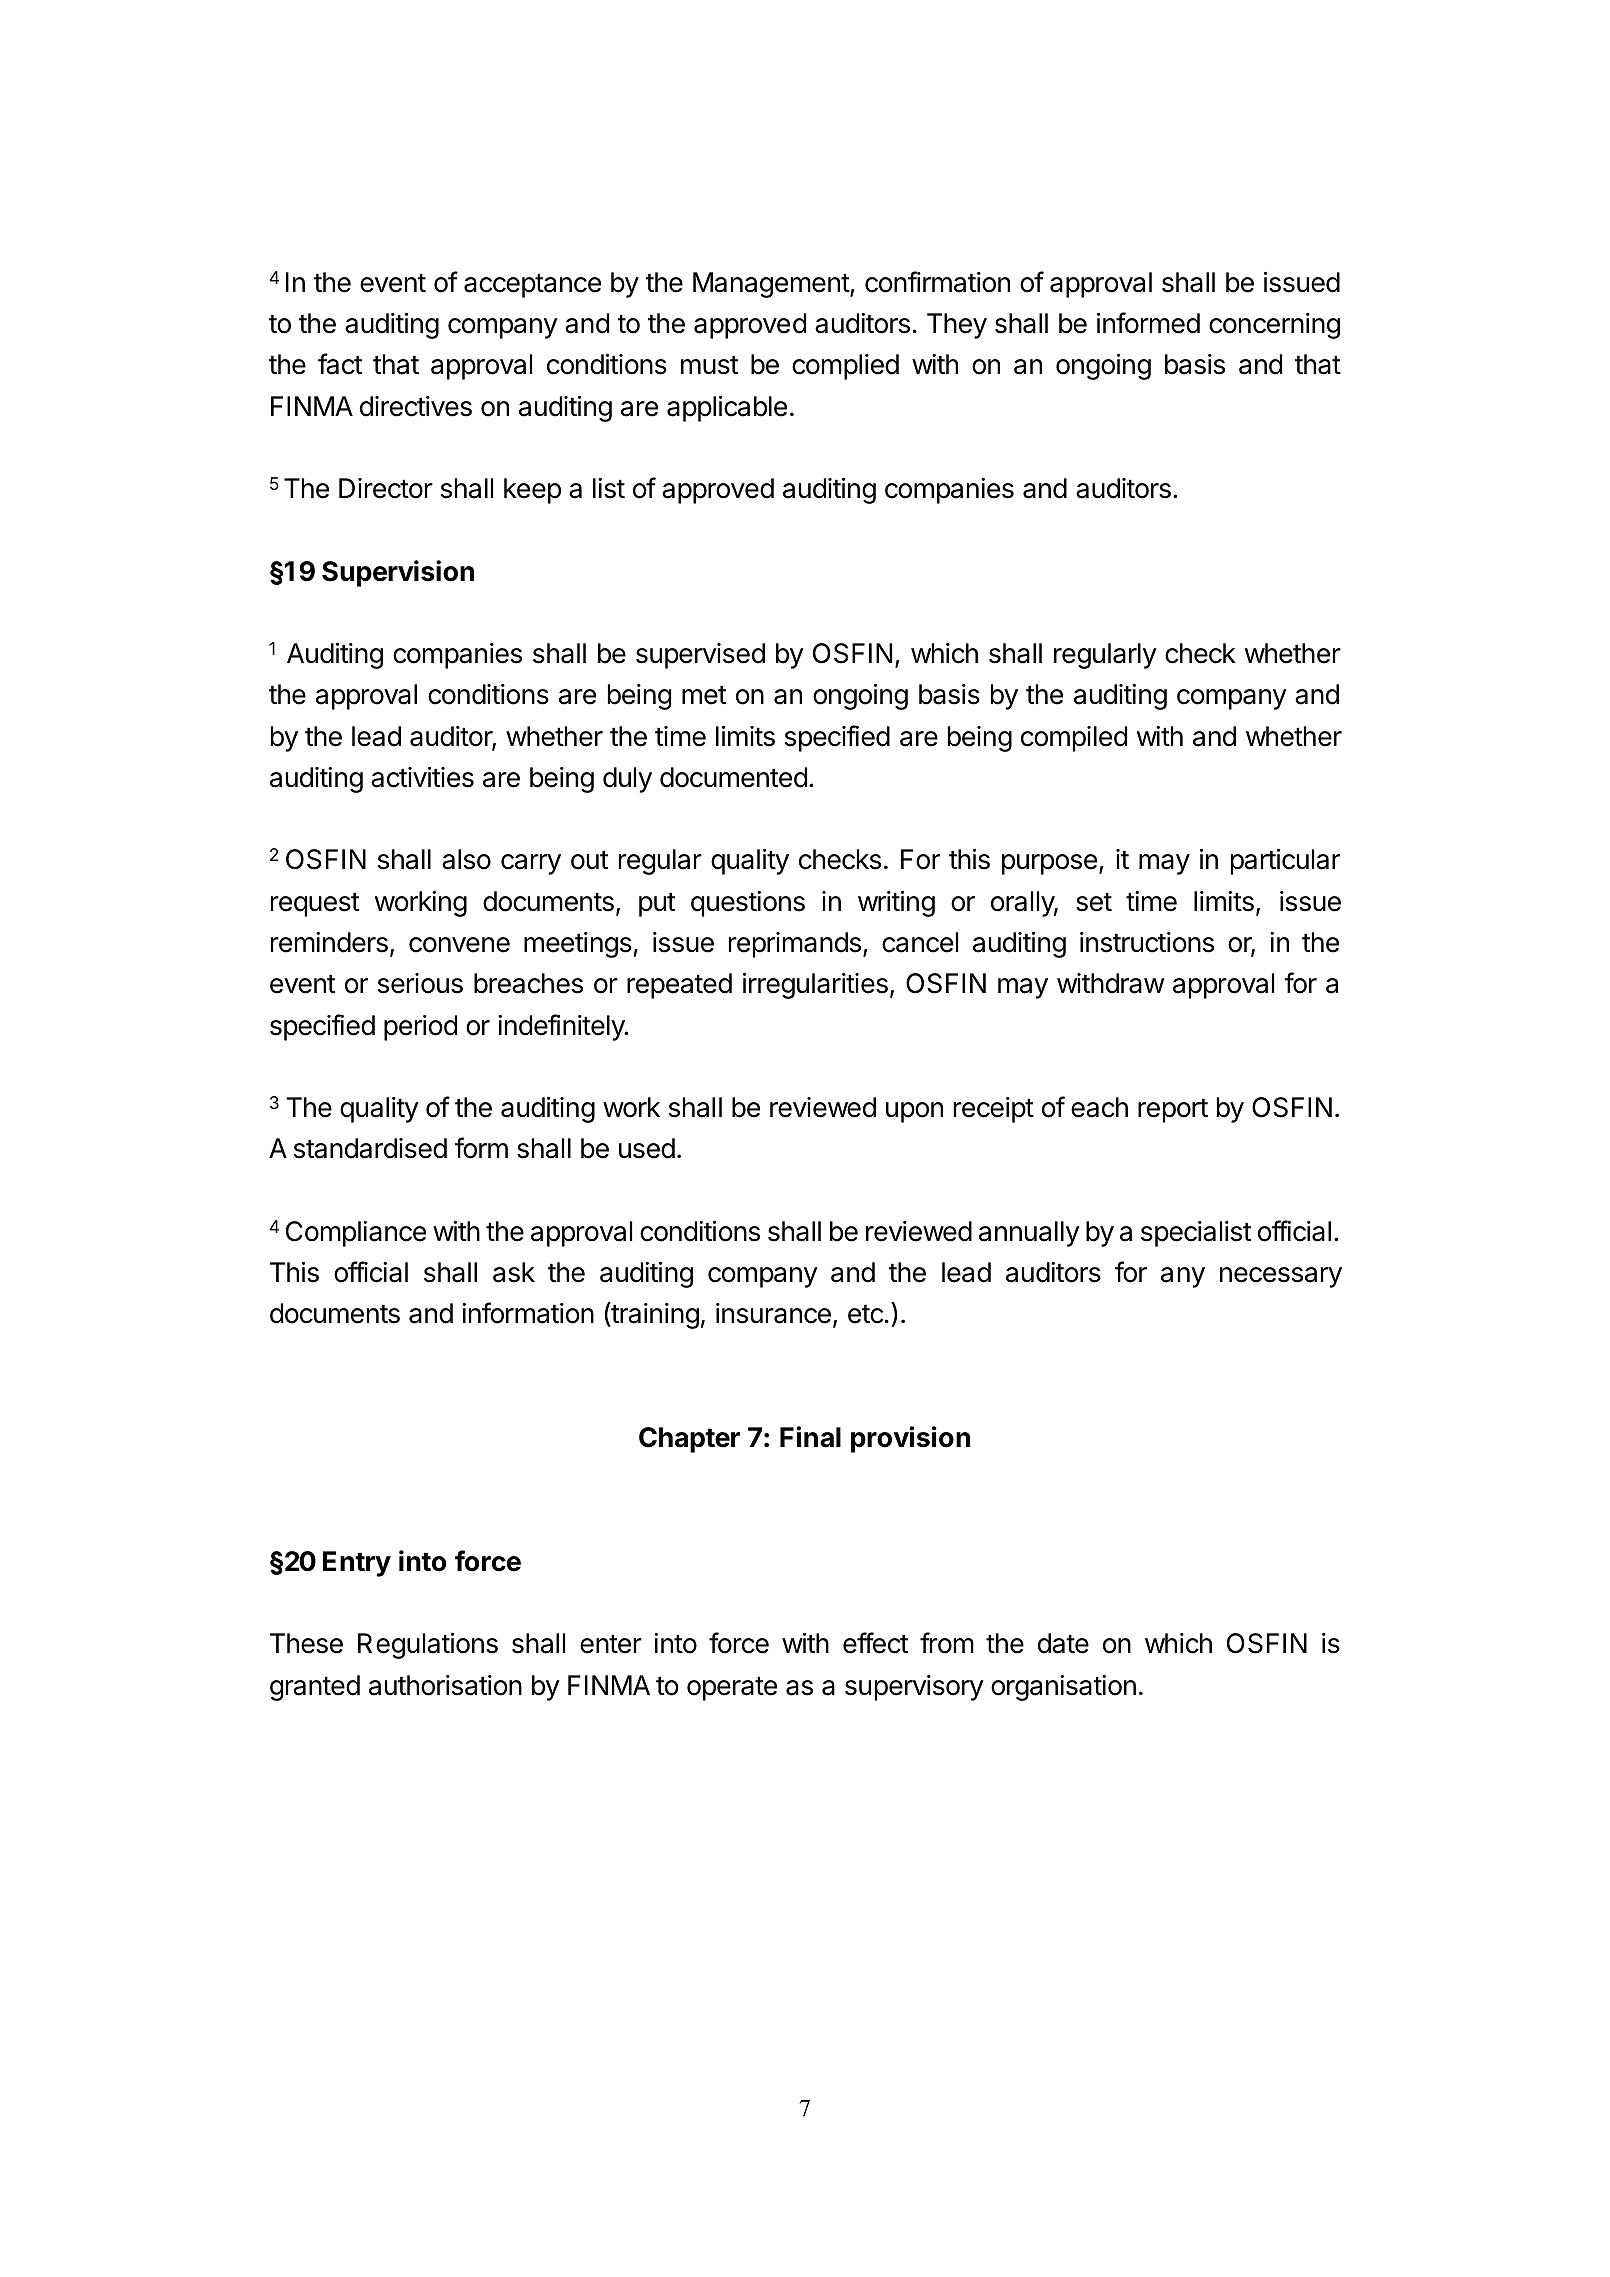  What do you see at coordinates (422, 777) in the screenshot?
I see `activities` at bounding box center [422, 777].
